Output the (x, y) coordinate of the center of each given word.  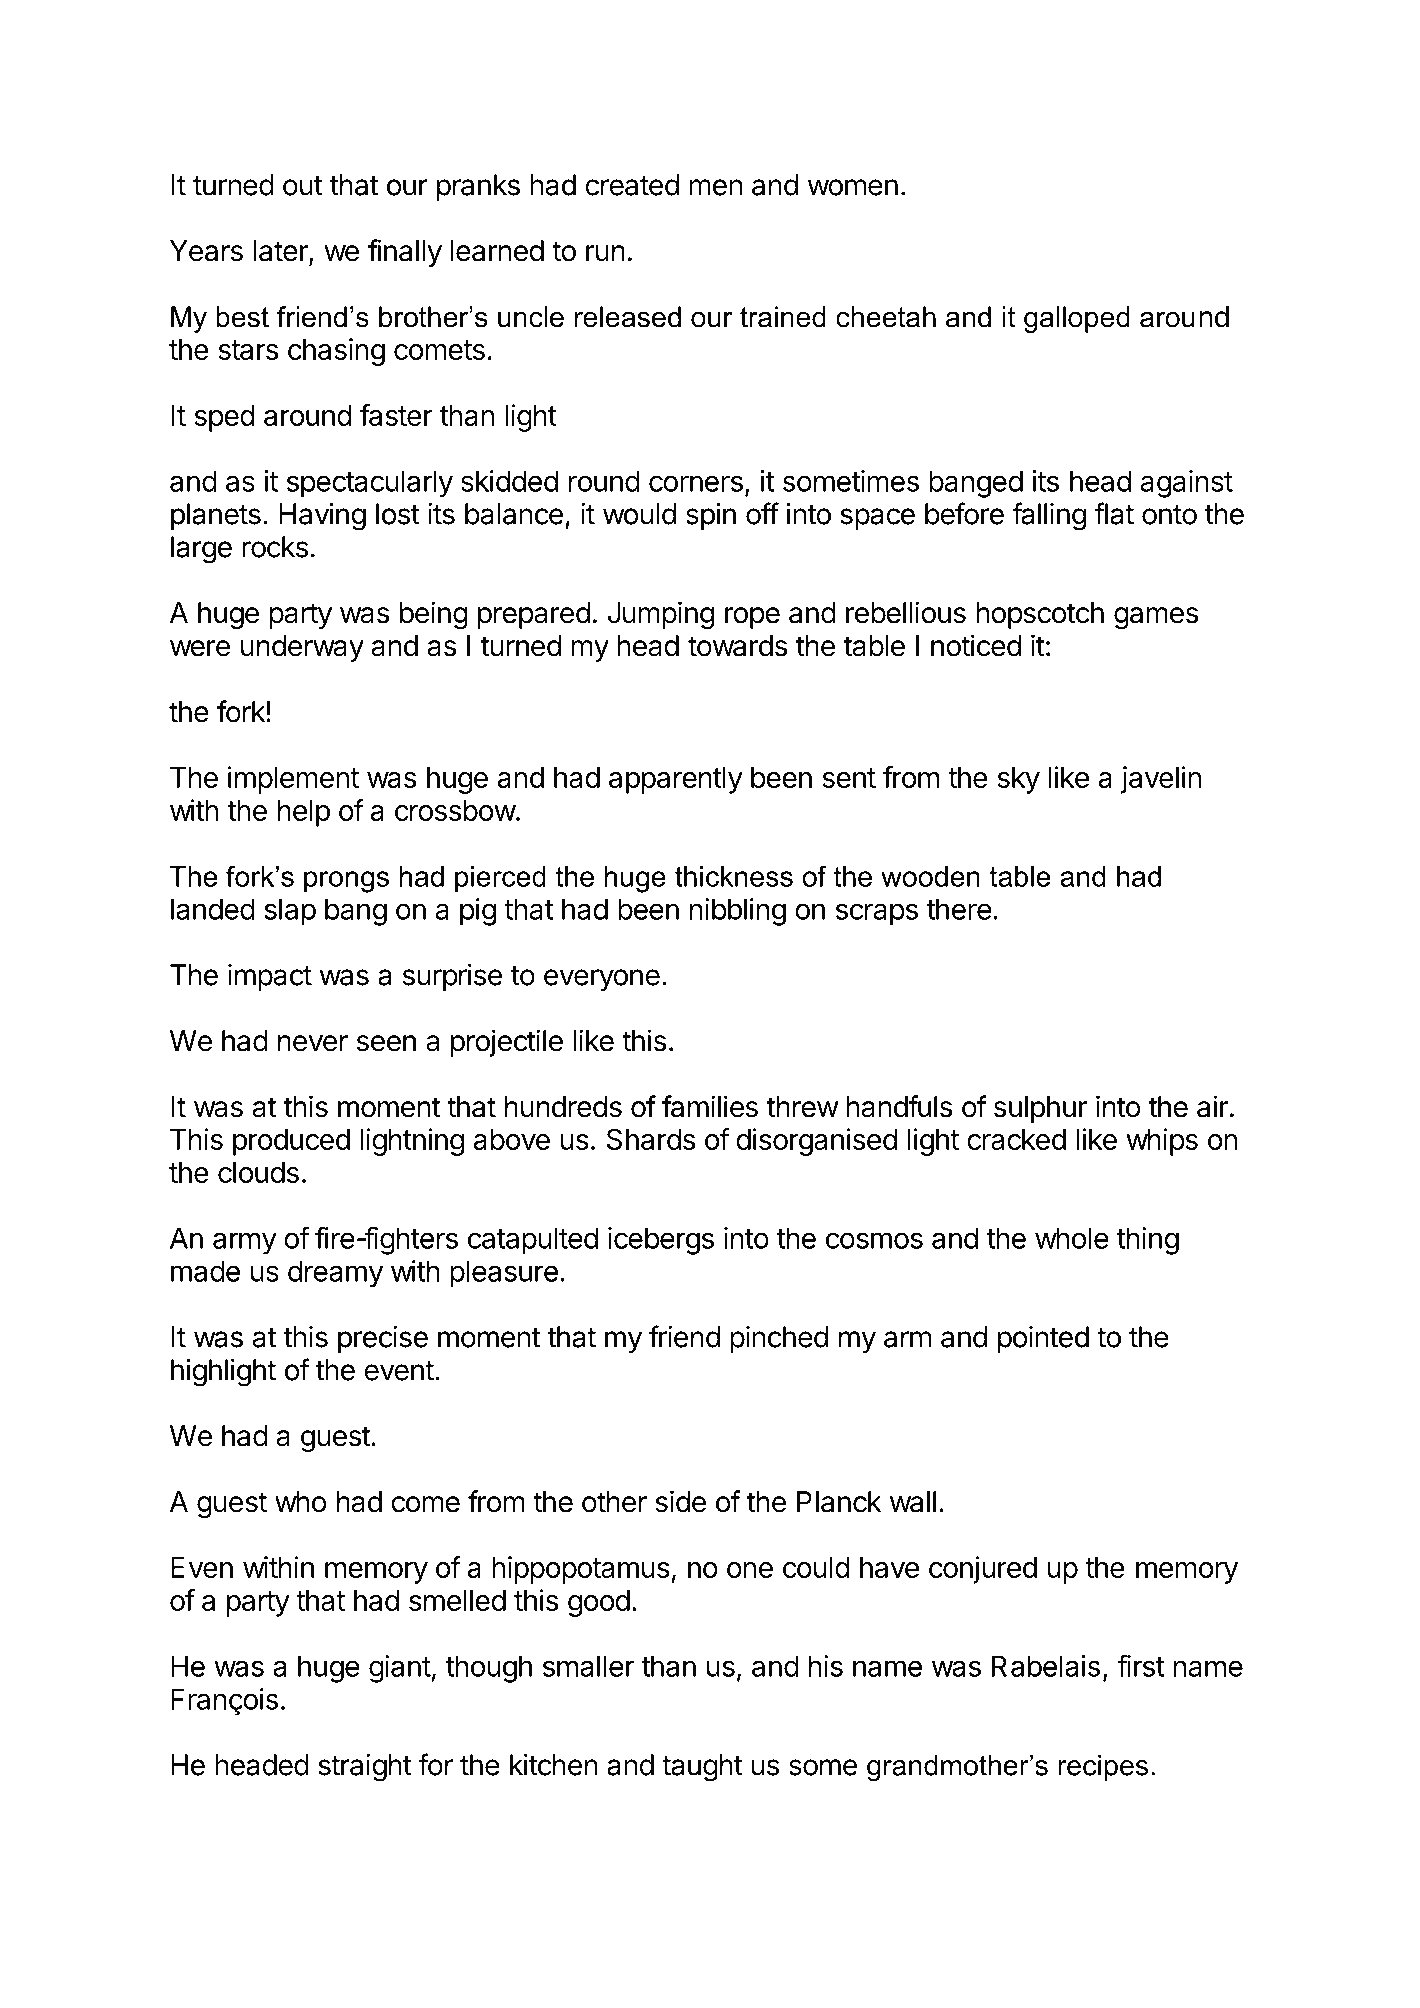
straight (365, 1768)
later (282, 252)
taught (702, 1768)
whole (1072, 1238)
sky (1018, 780)
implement (293, 780)
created (632, 185)
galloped (1077, 319)
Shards (651, 1139)
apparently (676, 780)
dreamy (335, 1274)
